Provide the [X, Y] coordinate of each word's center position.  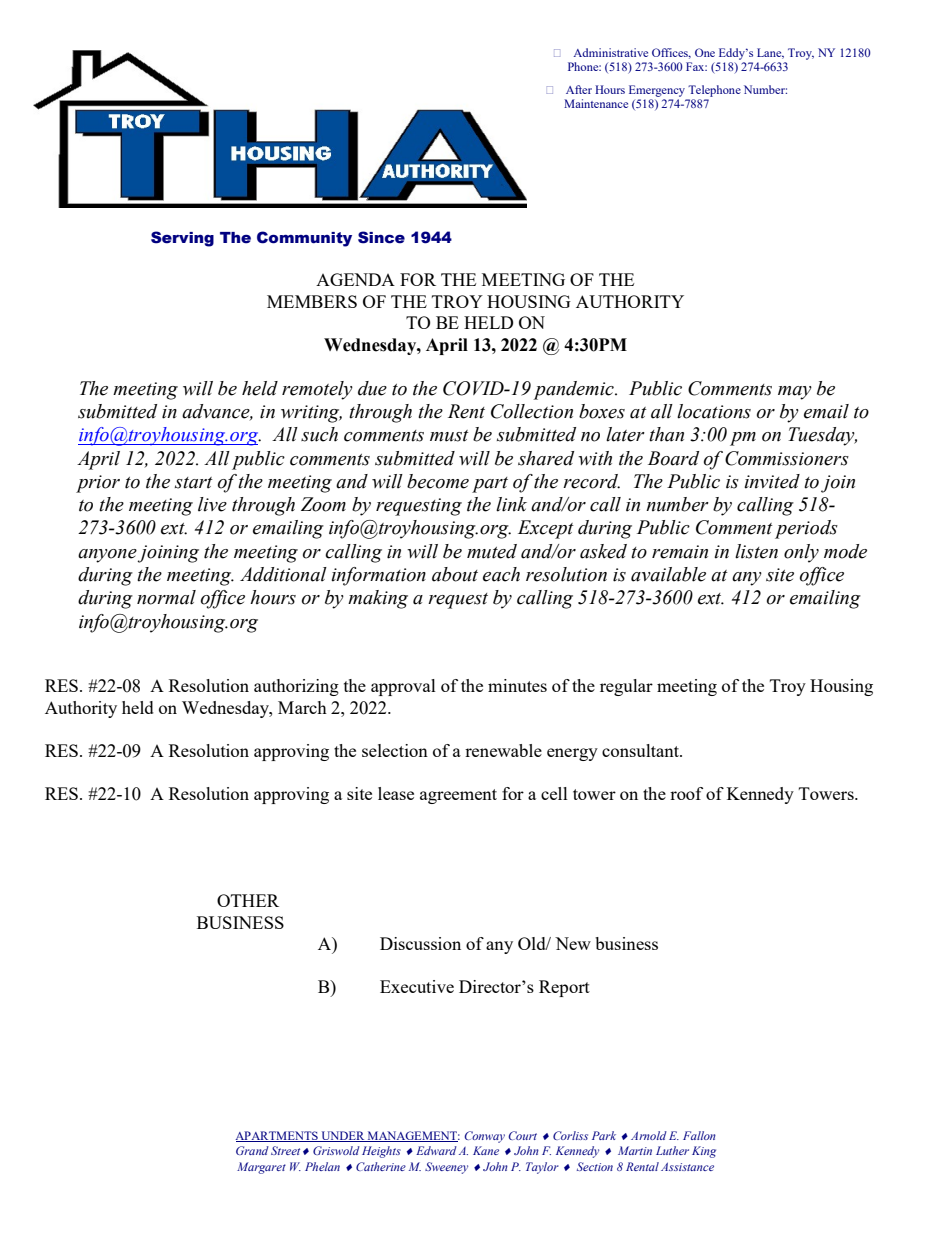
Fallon [699, 1135]
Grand [252, 1150]
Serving [182, 239]
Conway [484, 1137]
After [579, 89]
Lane [770, 53]
